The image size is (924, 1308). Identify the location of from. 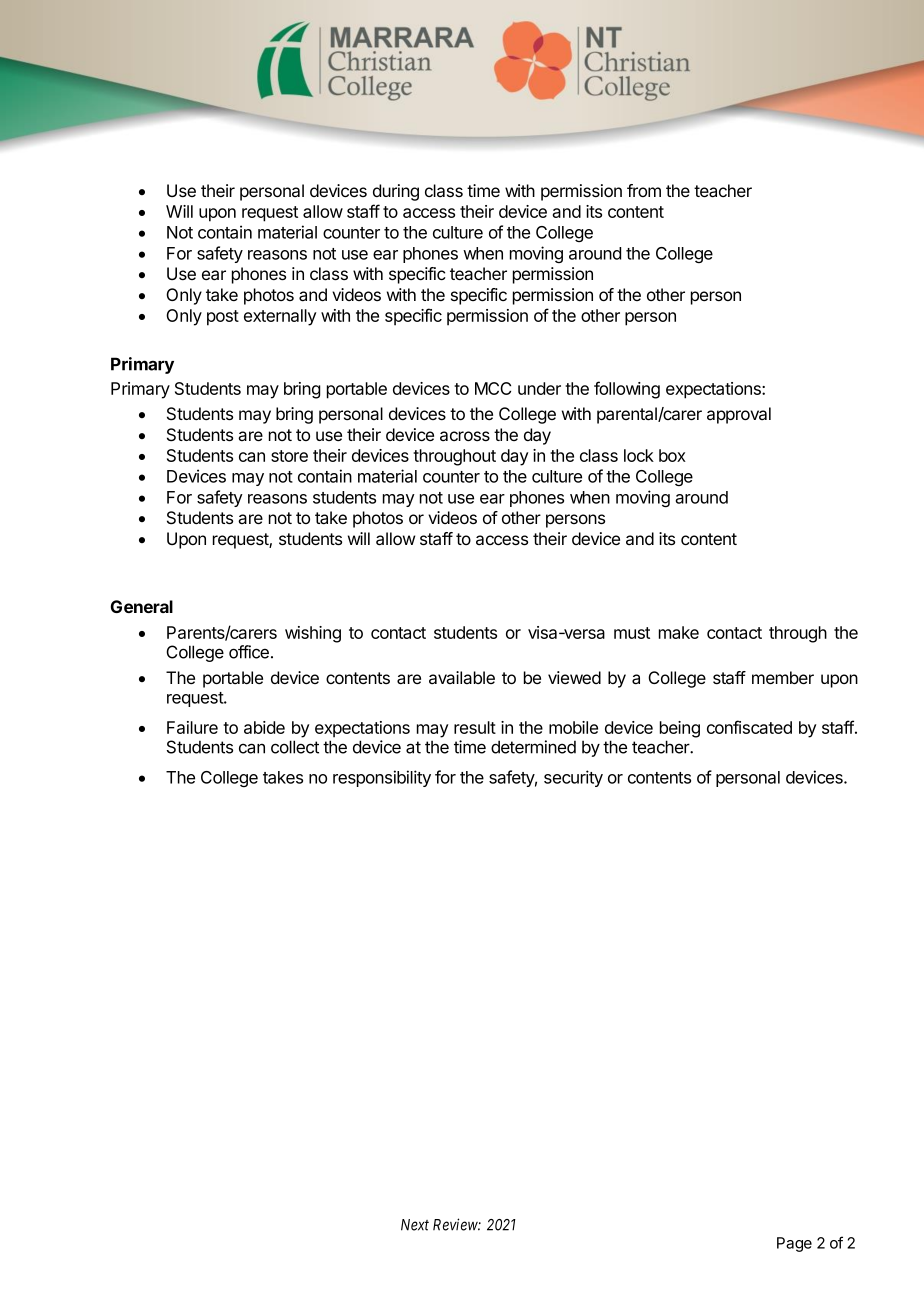
(644, 190).
